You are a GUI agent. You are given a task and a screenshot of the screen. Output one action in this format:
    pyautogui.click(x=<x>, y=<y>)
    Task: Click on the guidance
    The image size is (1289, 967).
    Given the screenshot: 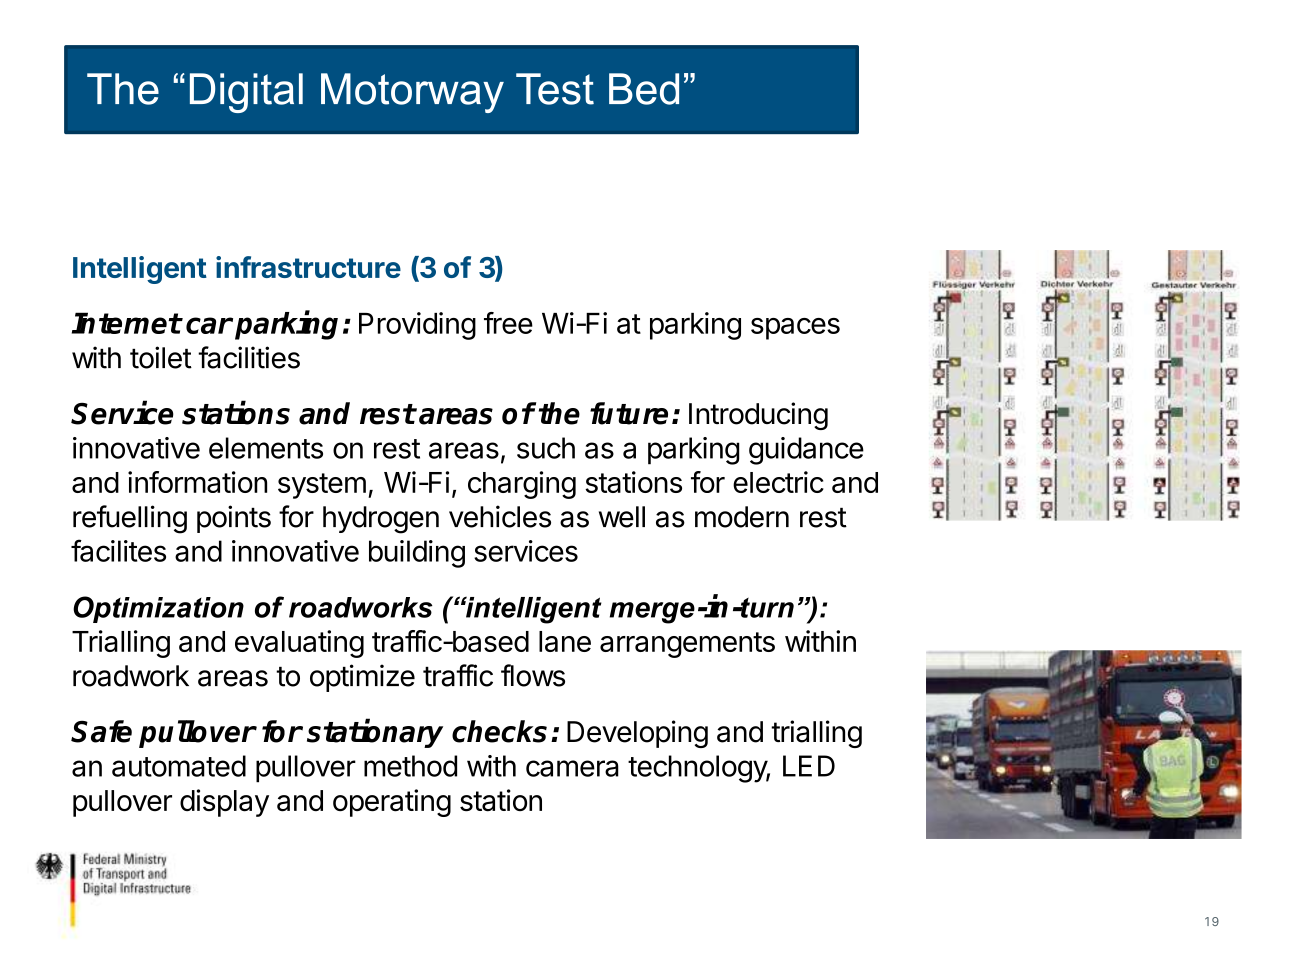 What is the action you would take?
    pyautogui.click(x=806, y=451)
